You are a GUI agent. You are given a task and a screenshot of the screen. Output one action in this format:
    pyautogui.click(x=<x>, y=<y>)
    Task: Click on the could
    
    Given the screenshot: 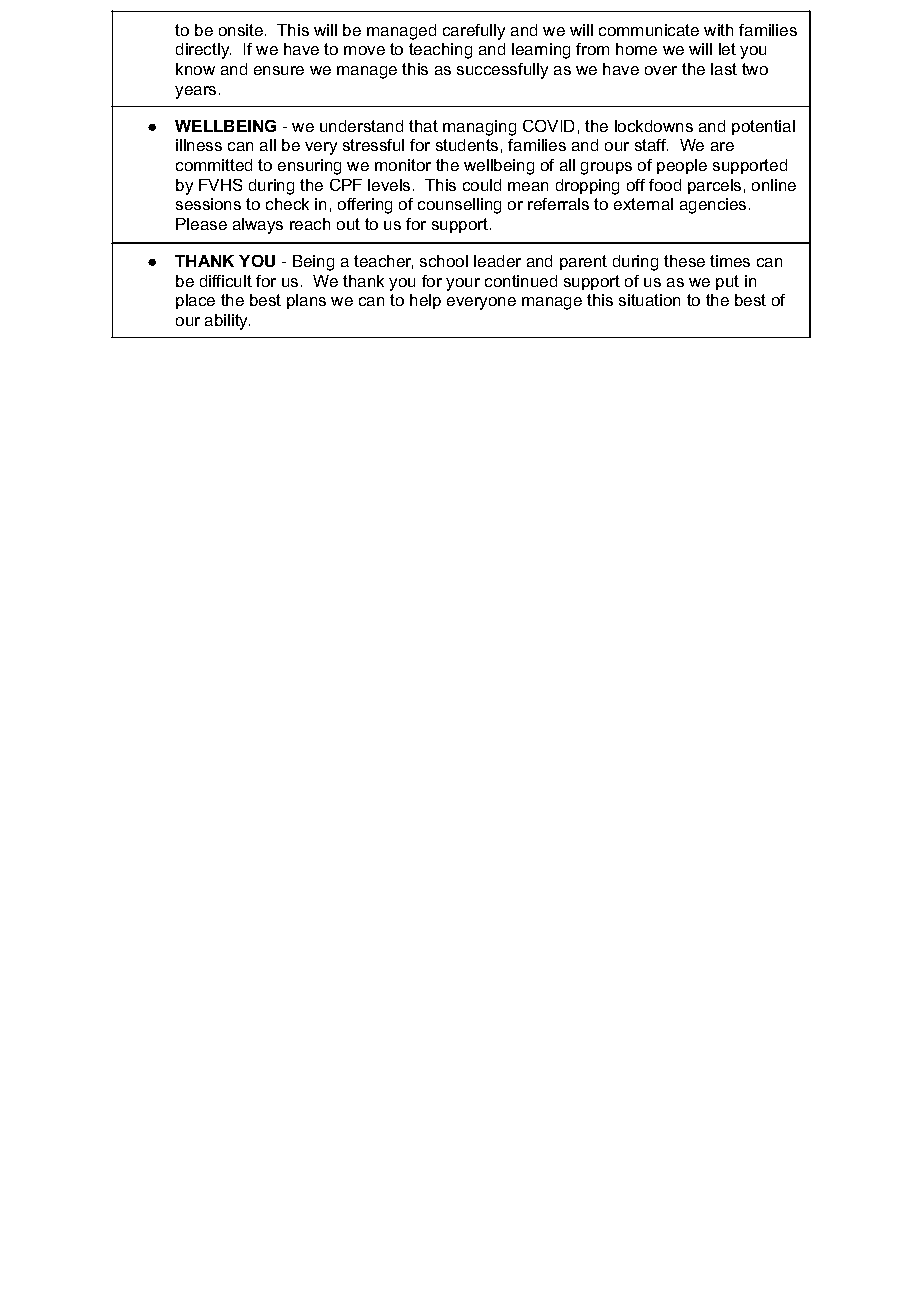 What is the action you would take?
    pyautogui.click(x=482, y=185)
